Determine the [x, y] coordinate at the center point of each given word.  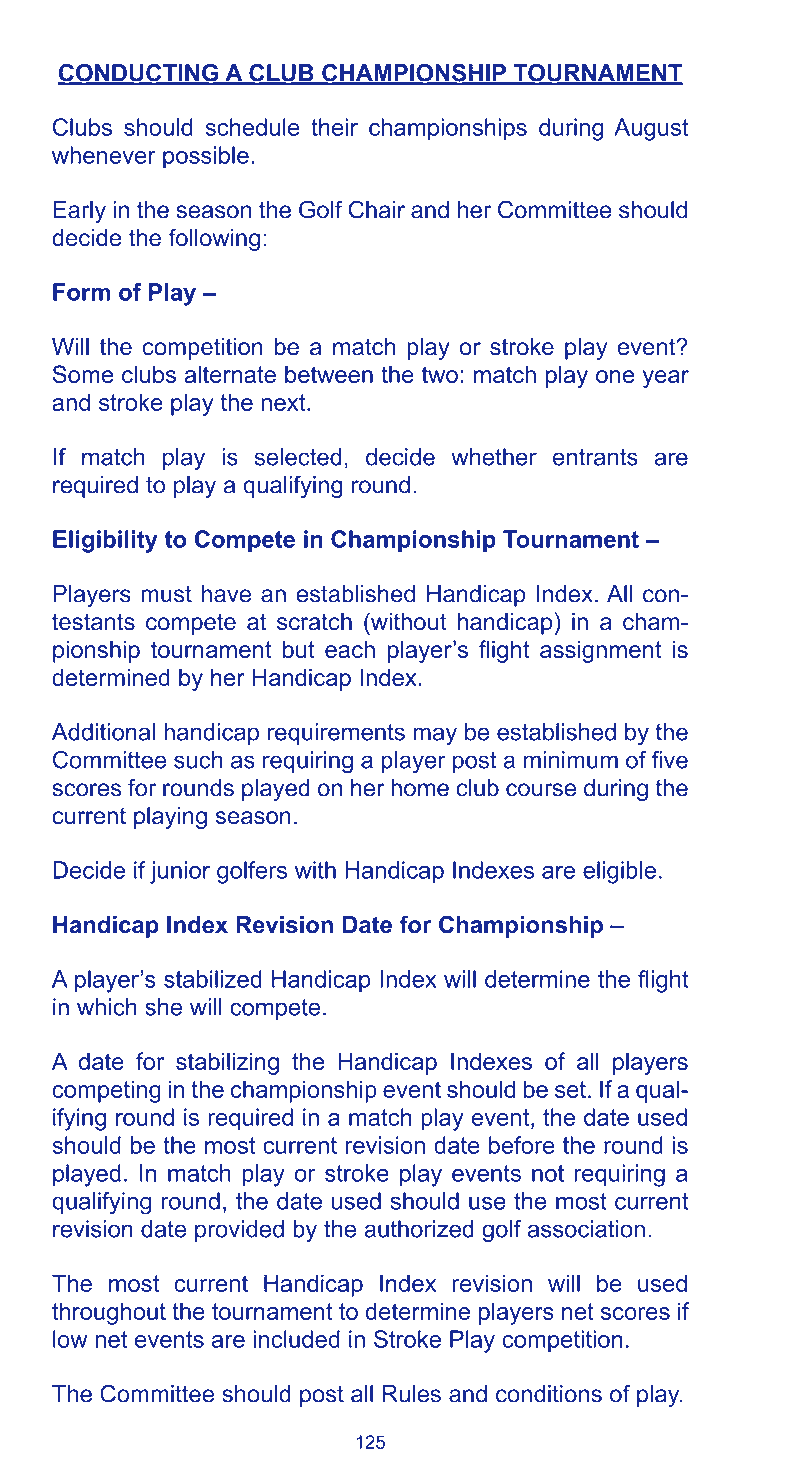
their [334, 127]
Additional [103, 732]
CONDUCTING [139, 74]
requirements [336, 734]
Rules [411, 1394]
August [651, 129]
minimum [571, 760]
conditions [549, 1394]
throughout [109, 1313]
